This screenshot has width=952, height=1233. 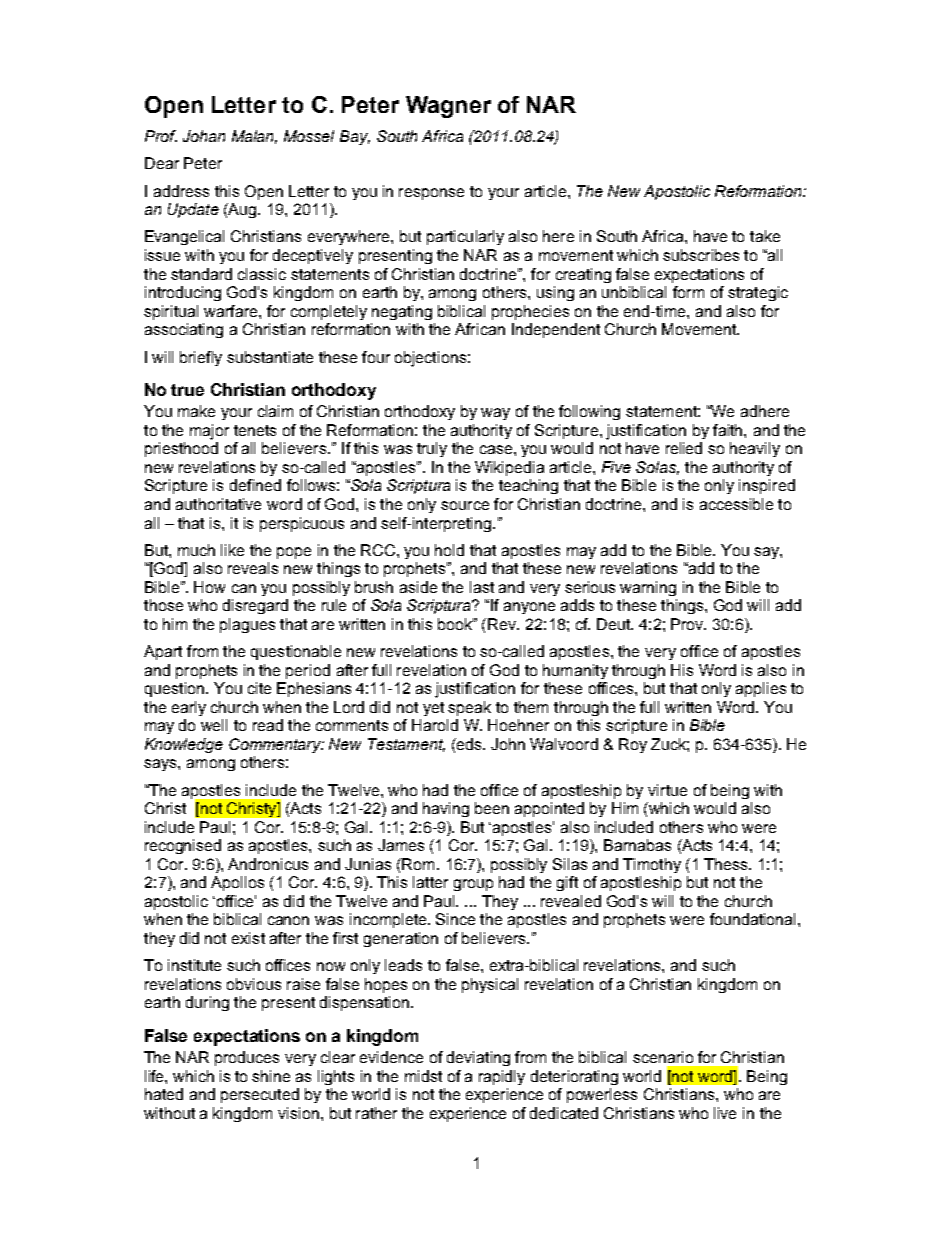 I want to click on deviating, so click(x=478, y=1058).
